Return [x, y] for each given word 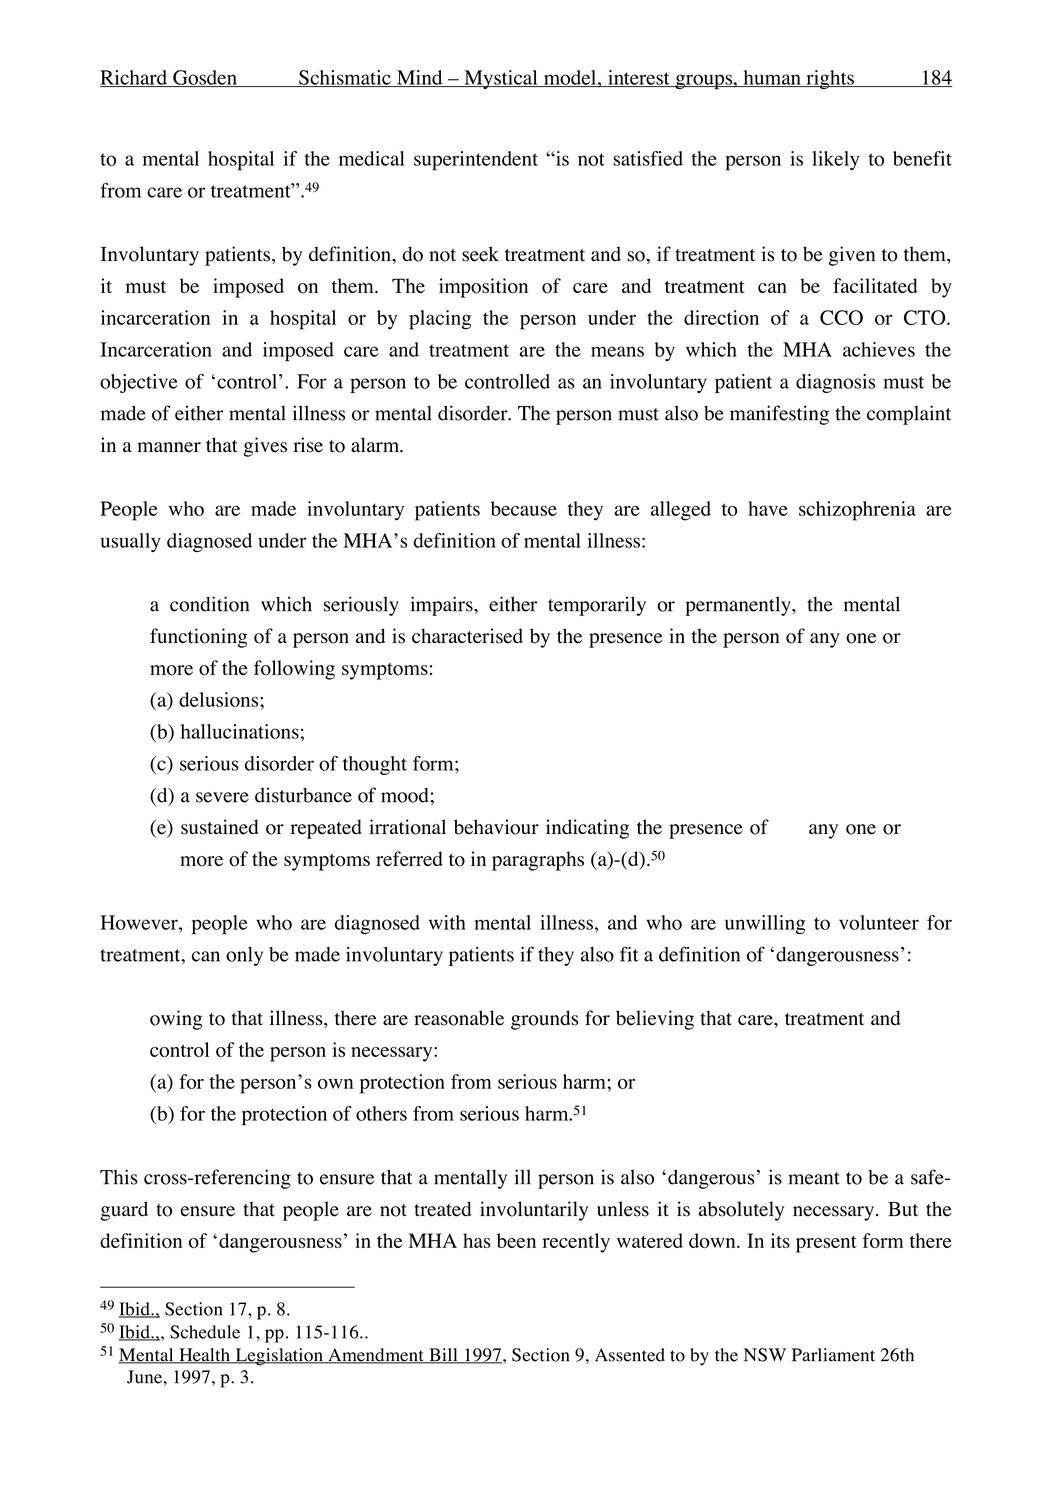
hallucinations [240, 731]
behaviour [496, 827]
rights [830, 79]
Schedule [205, 1332]
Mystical [501, 79]
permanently [739, 606]
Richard [134, 78]
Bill [443, 1356]
